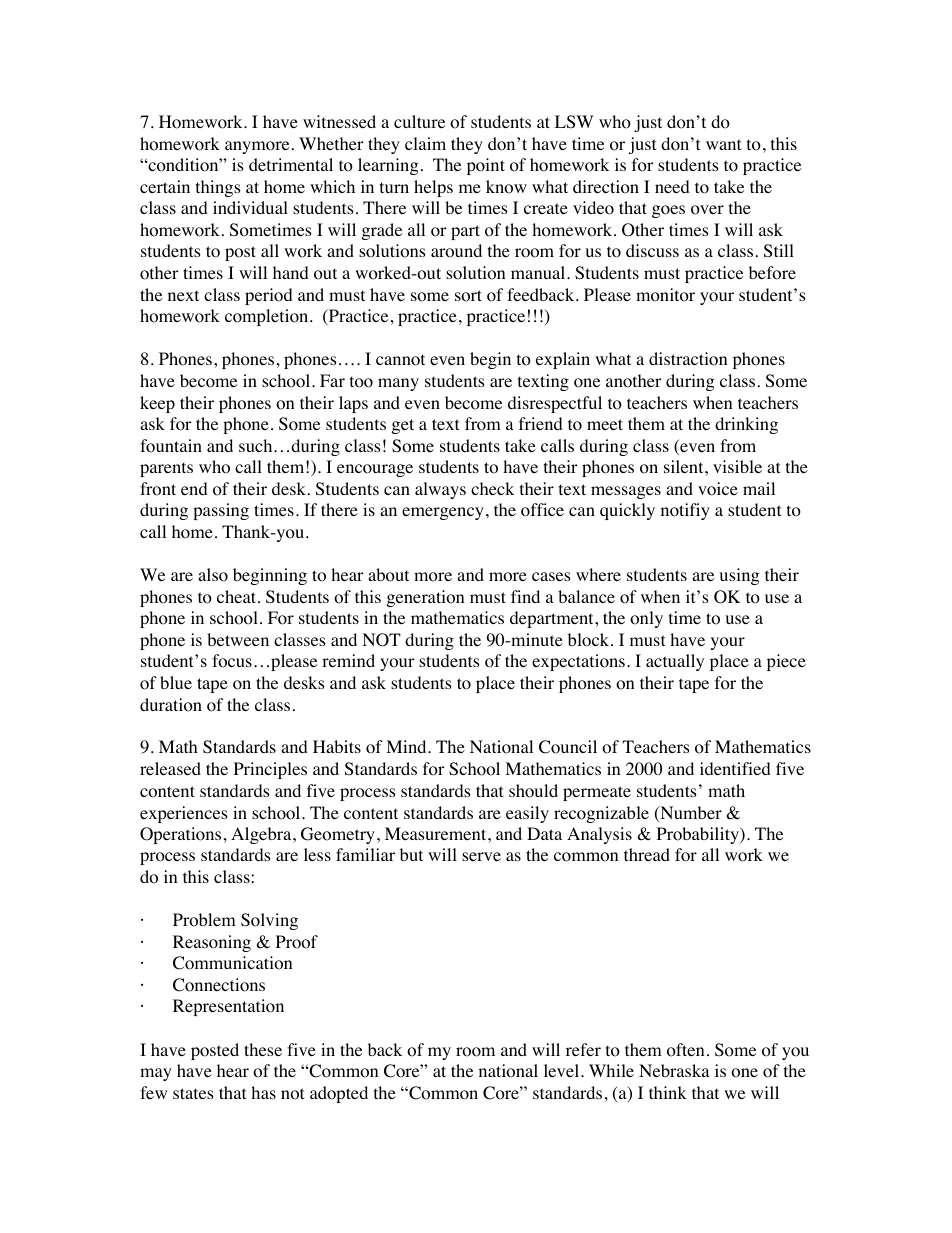  What do you see at coordinates (270, 770) in the screenshot?
I see `Principles` at bounding box center [270, 770].
